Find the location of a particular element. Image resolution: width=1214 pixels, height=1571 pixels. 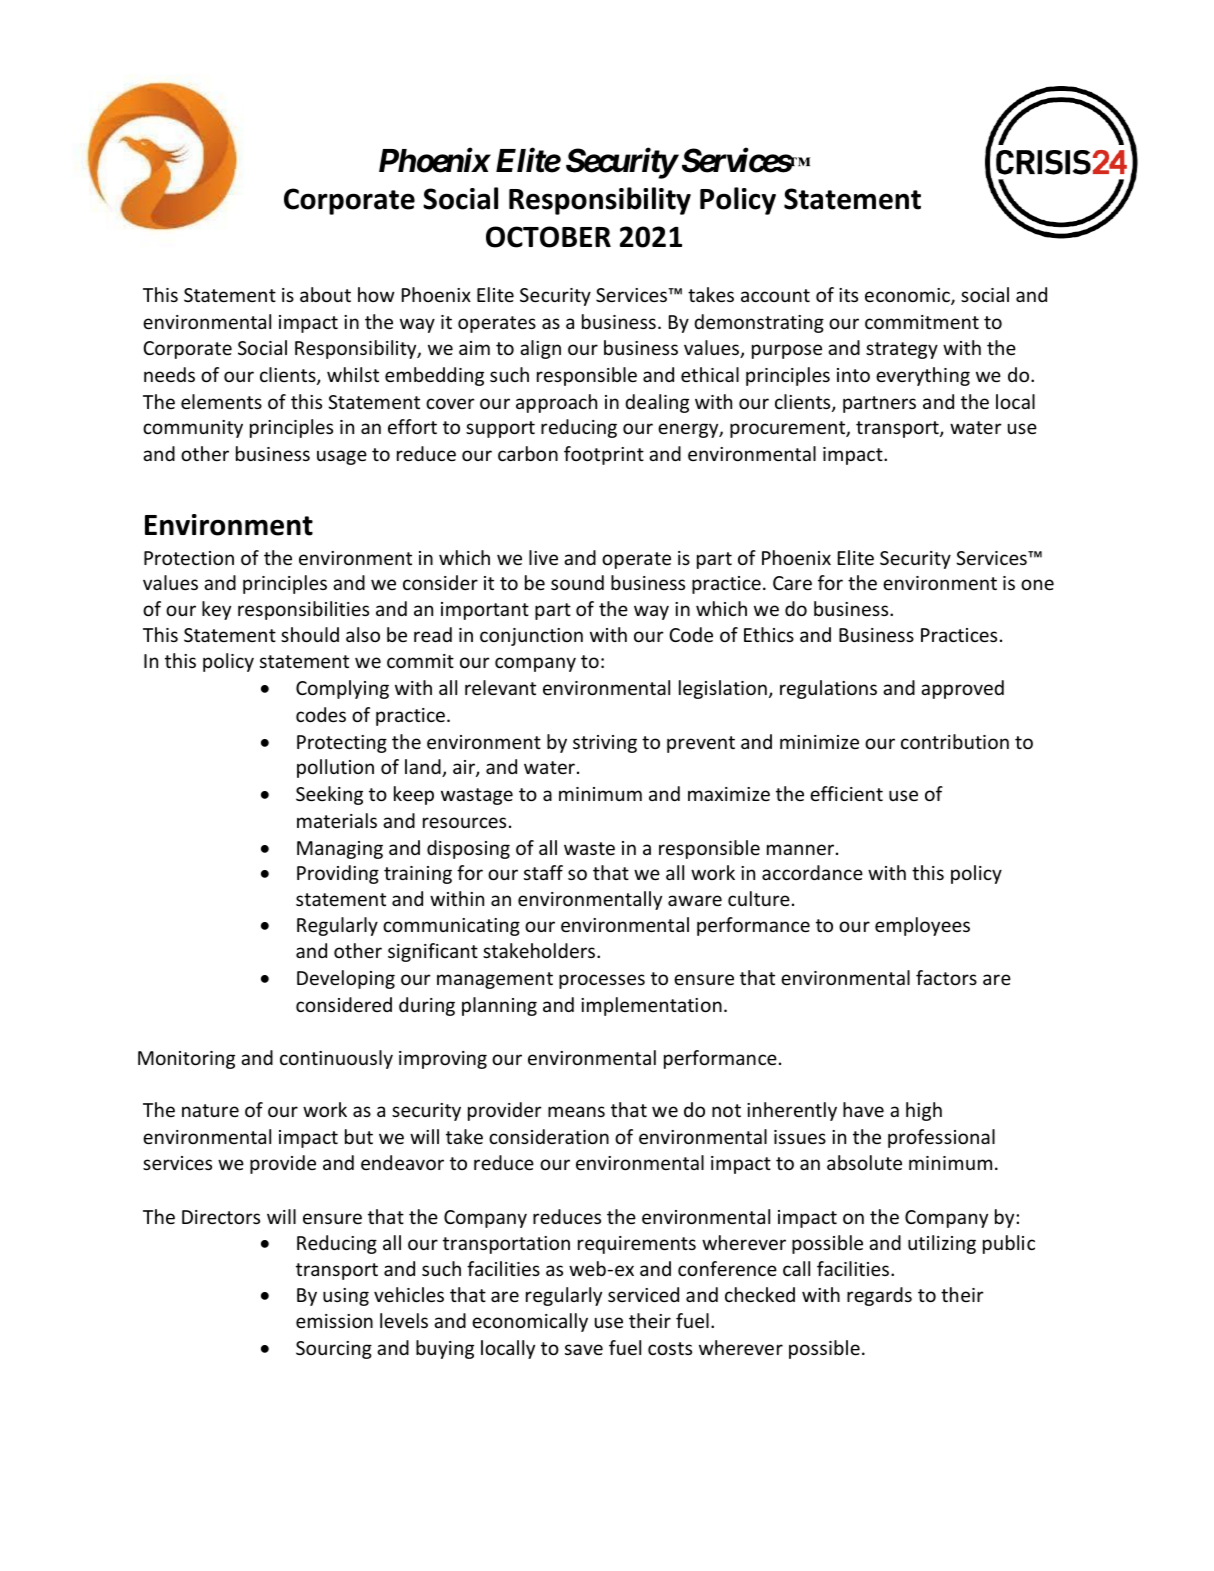

serviced is located at coordinates (643, 1294).
